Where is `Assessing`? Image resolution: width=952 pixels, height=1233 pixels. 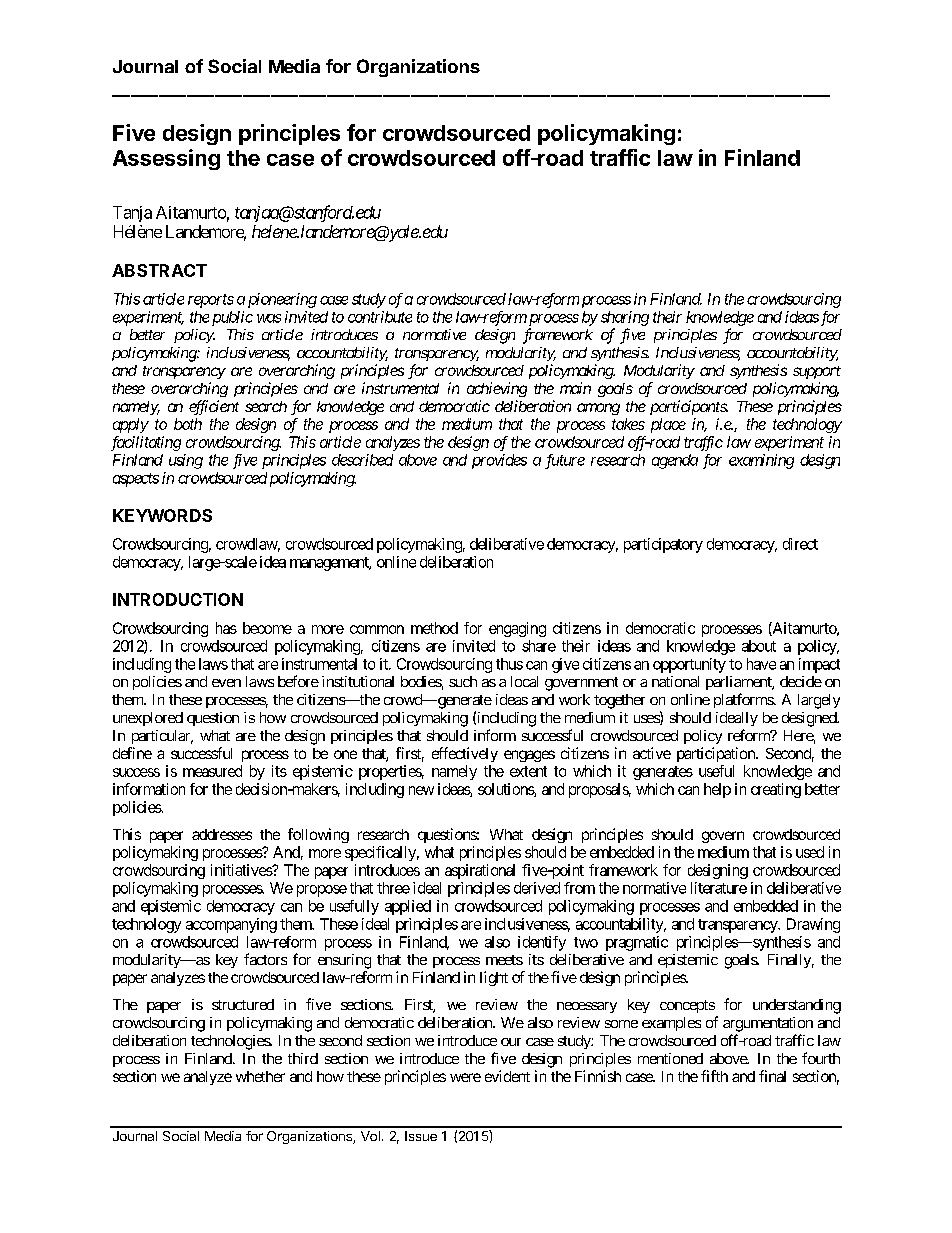
Assessing is located at coordinates (166, 159).
